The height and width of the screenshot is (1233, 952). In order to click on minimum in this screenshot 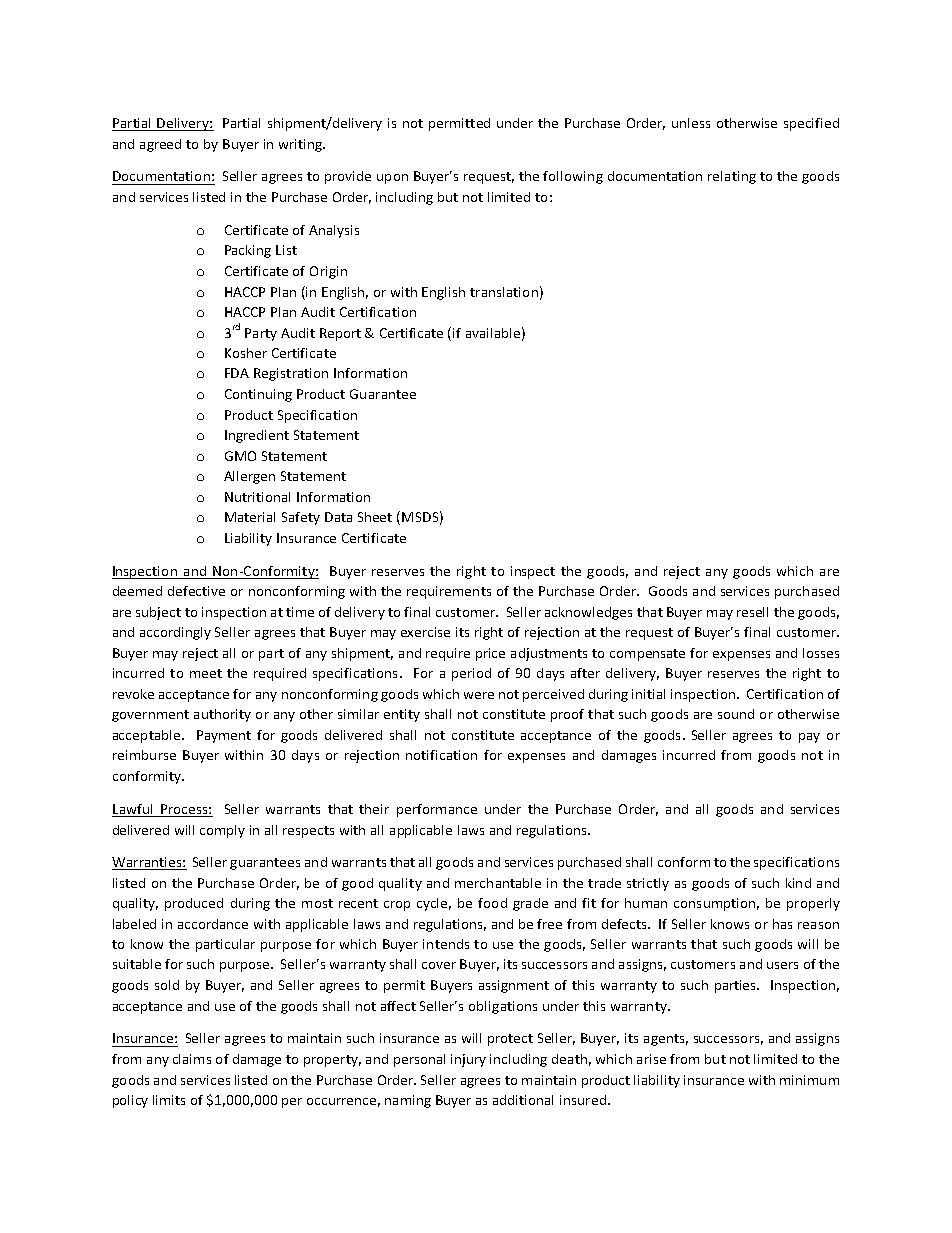, I will do `click(809, 1080)`.
